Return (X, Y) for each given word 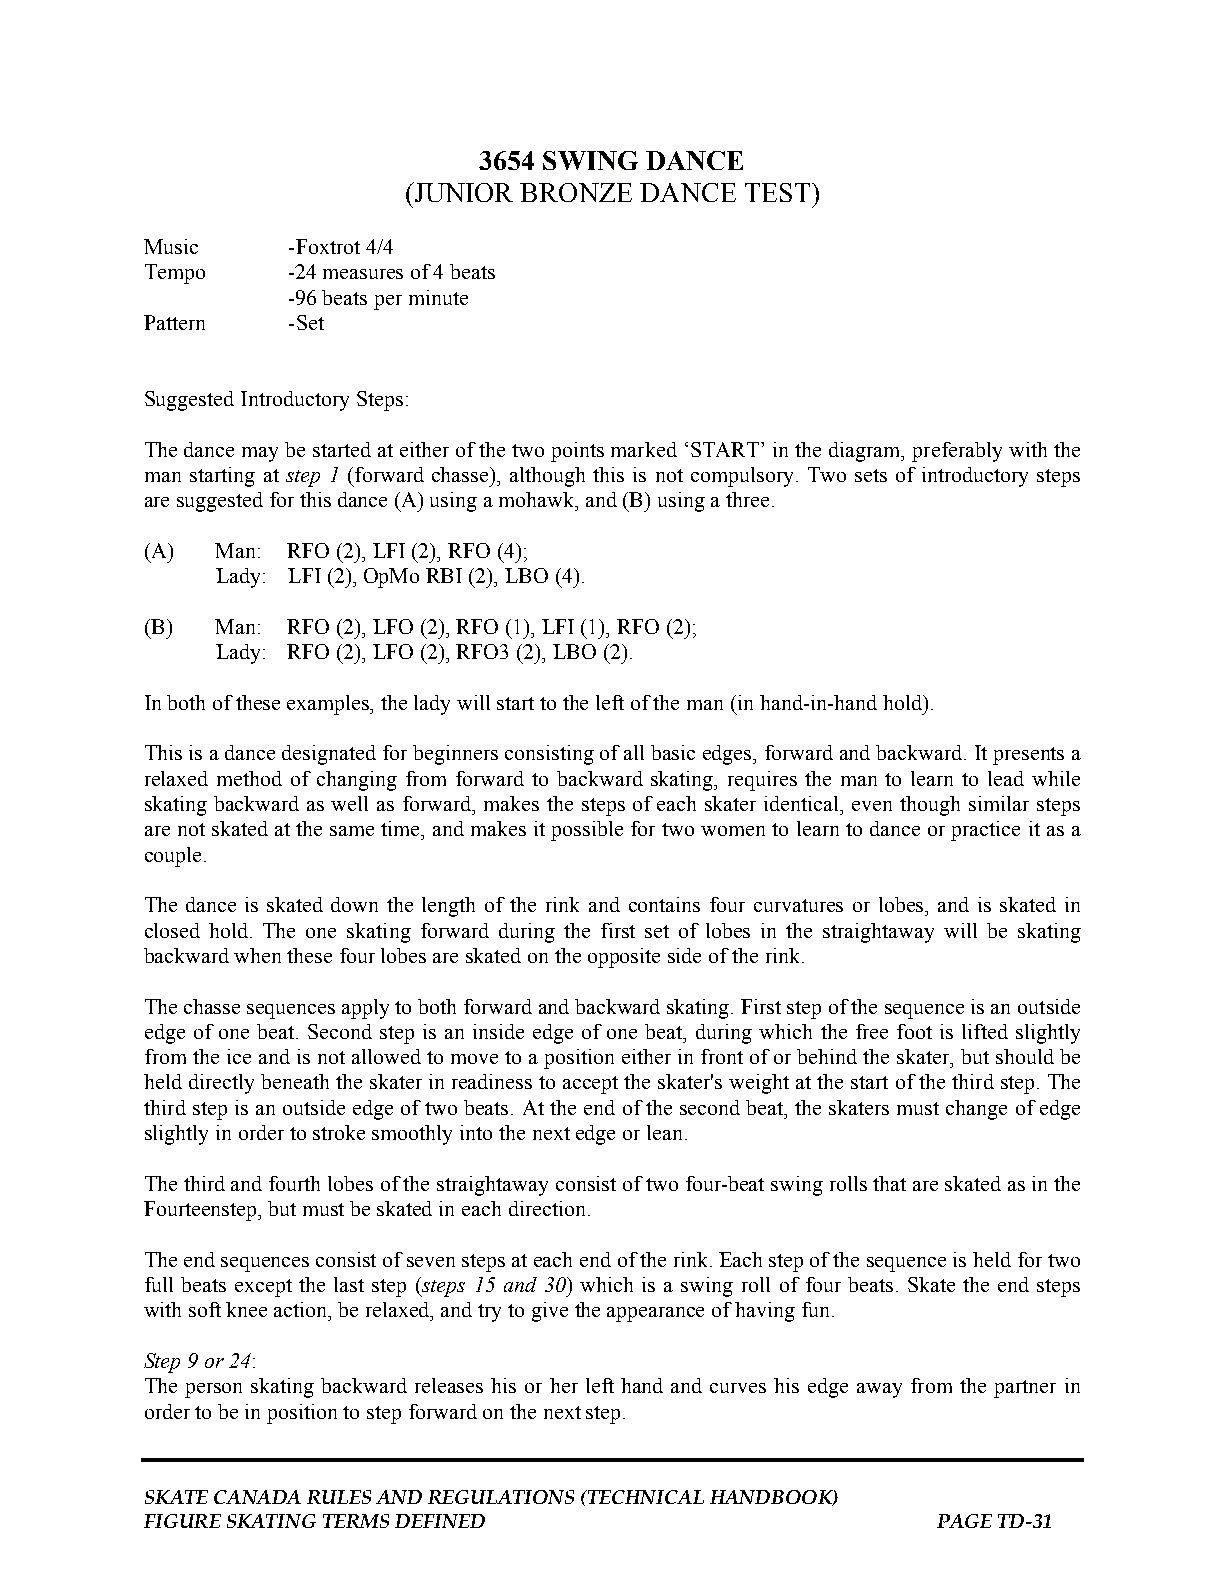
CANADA (257, 1497)
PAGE (964, 1521)
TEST (779, 192)
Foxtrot (328, 246)
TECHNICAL (645, 1497)
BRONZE (576, 192)
